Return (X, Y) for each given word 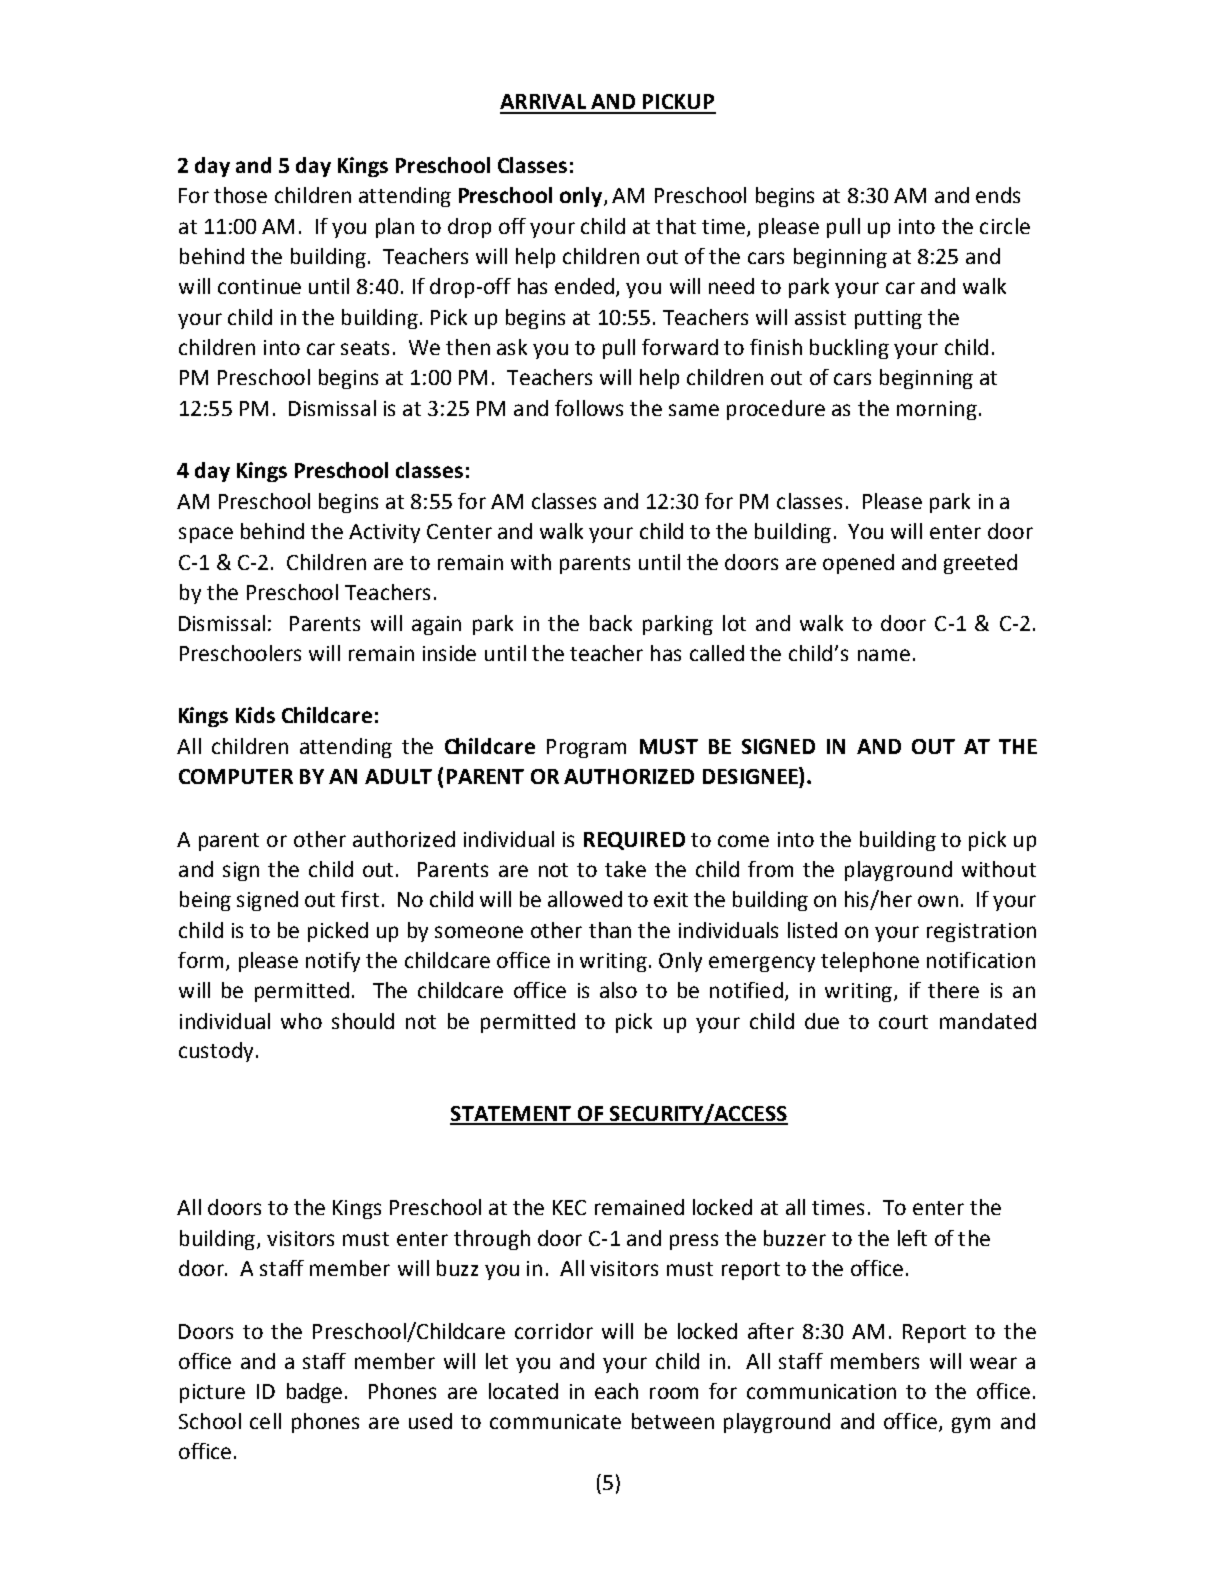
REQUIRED (634, 841)
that (676, 226)
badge (314, 1393)
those (240, 195)
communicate (555, 1421)
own (938, 901)
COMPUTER (236, 776)
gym (971, 1425)
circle (1005, 226)
